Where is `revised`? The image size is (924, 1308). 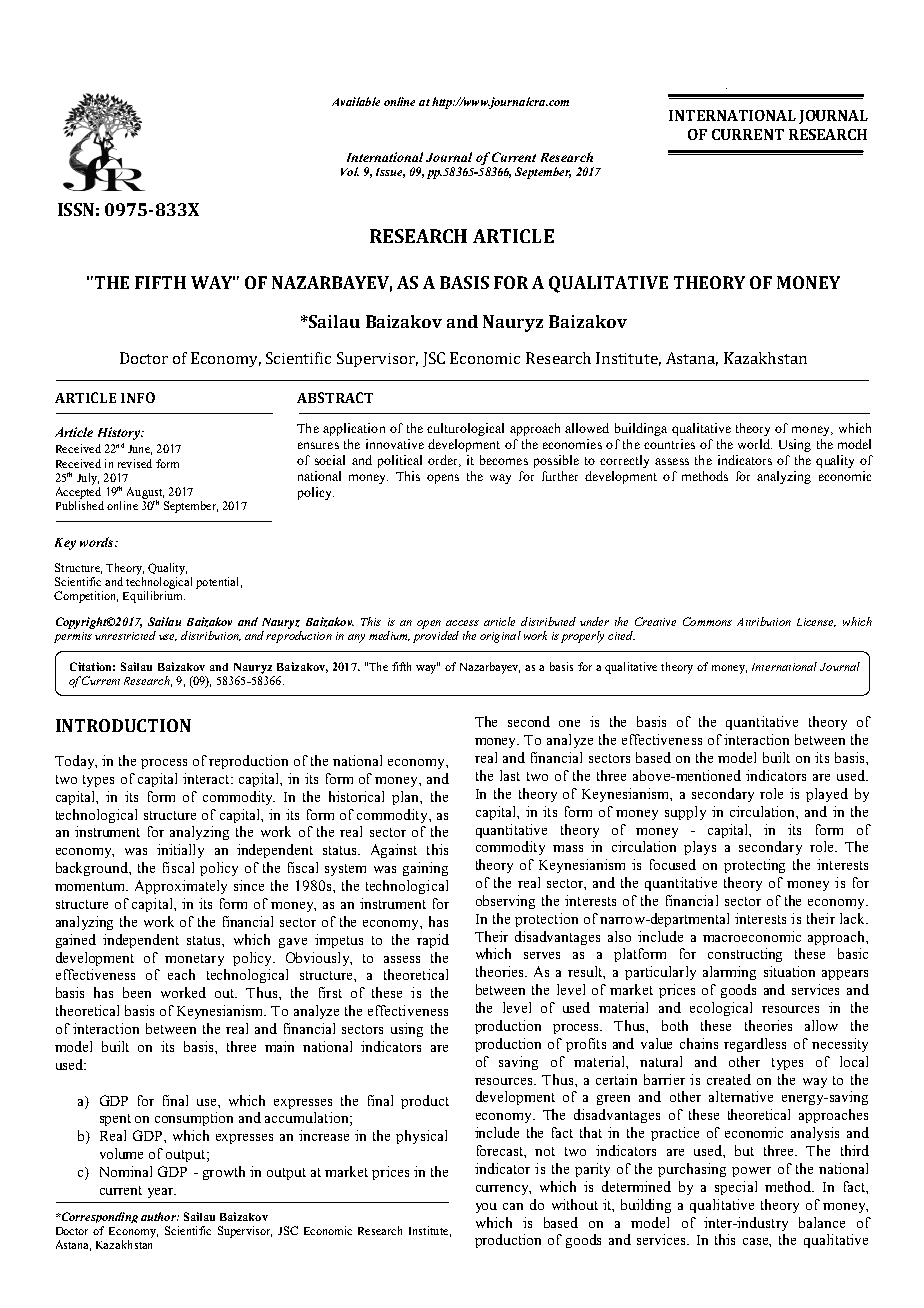 revised is located at coordinates (135, 463).
